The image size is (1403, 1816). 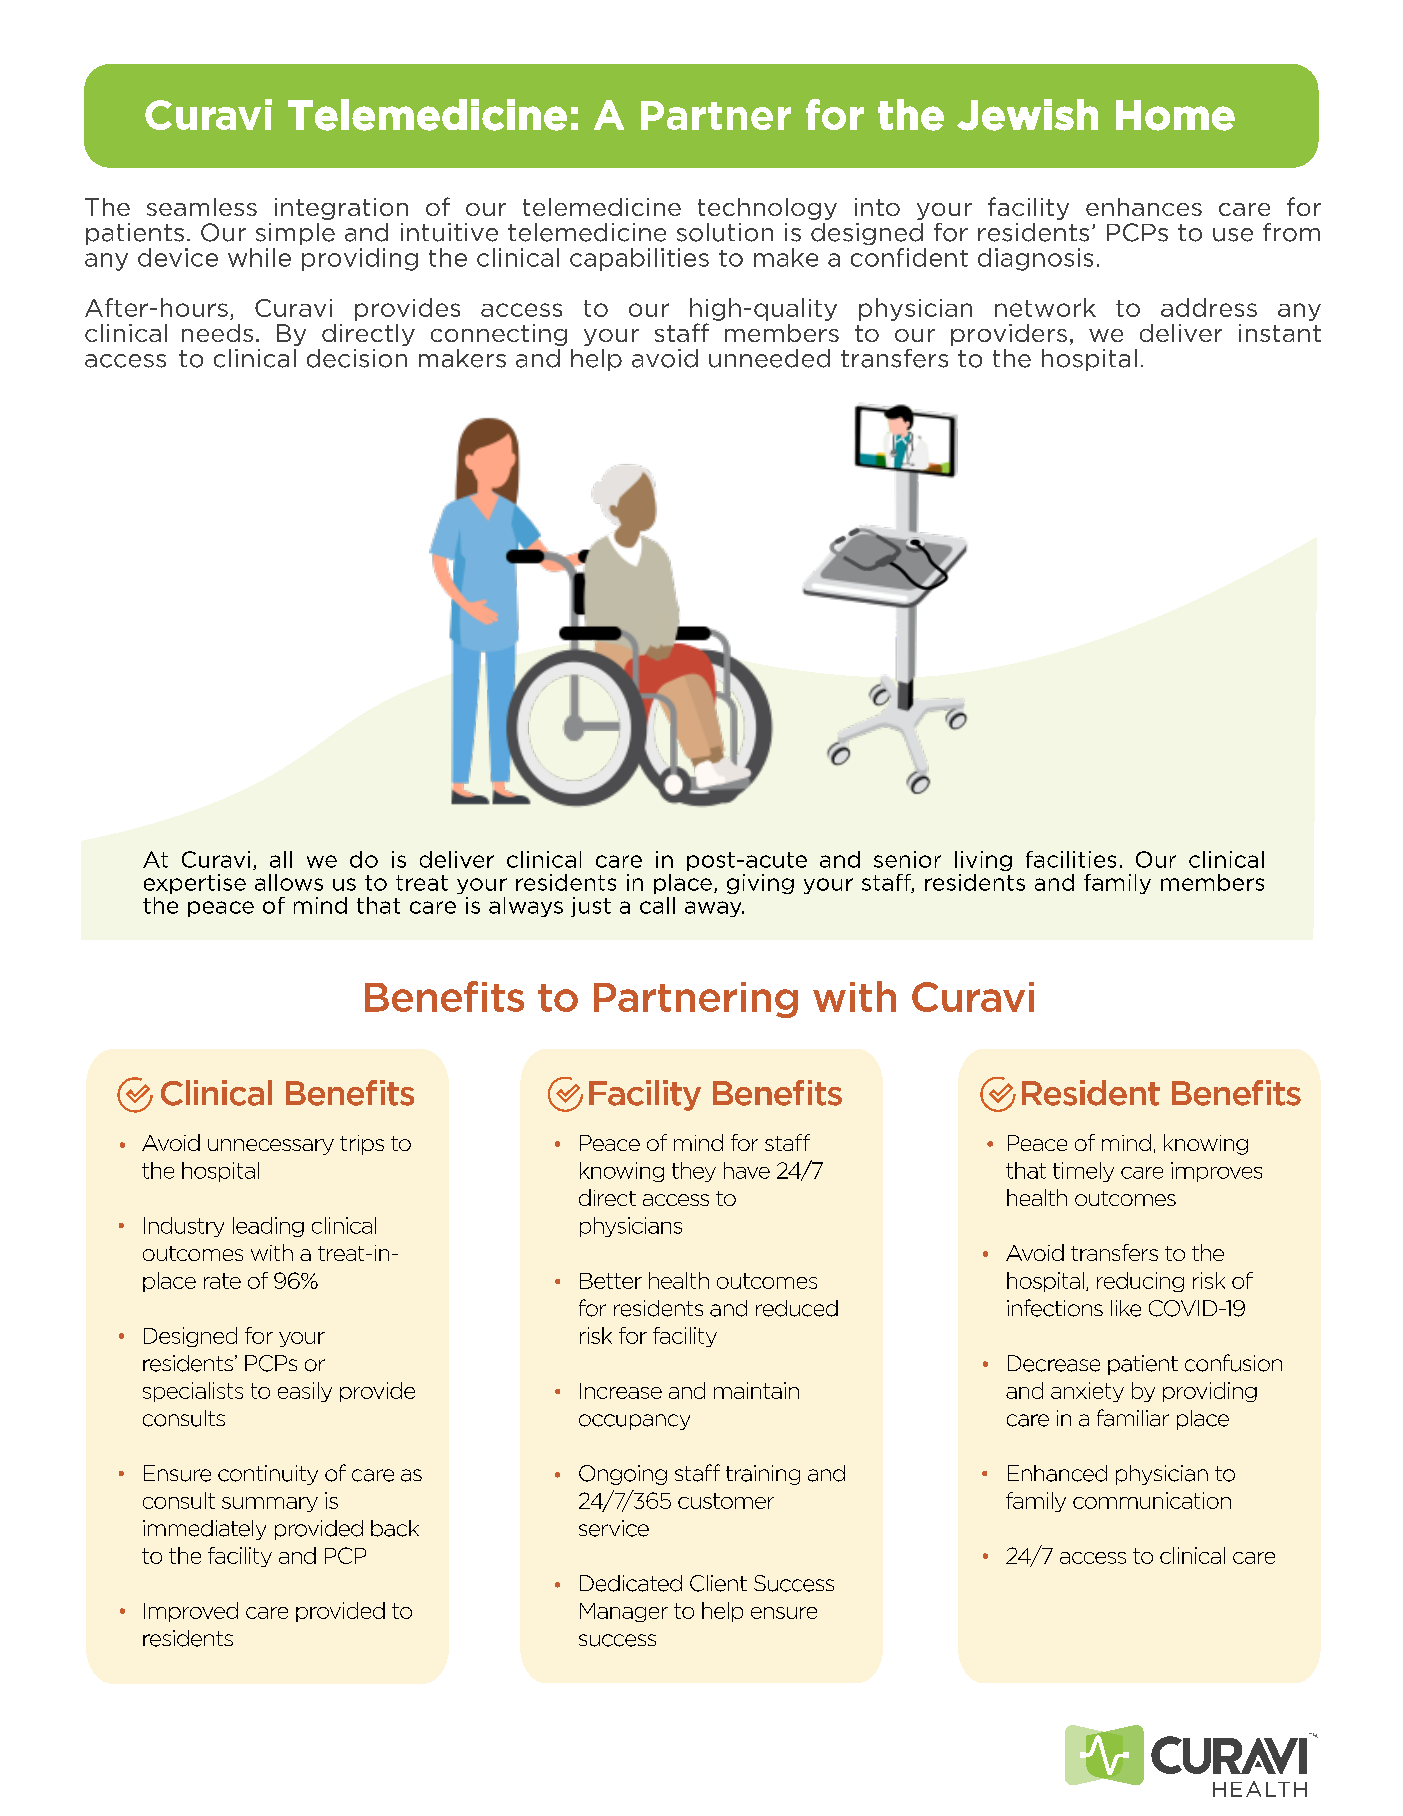 What do you see at coordinates (357, 358) in the screenshot?
I see `decision` at bounding box center [357, 358].
